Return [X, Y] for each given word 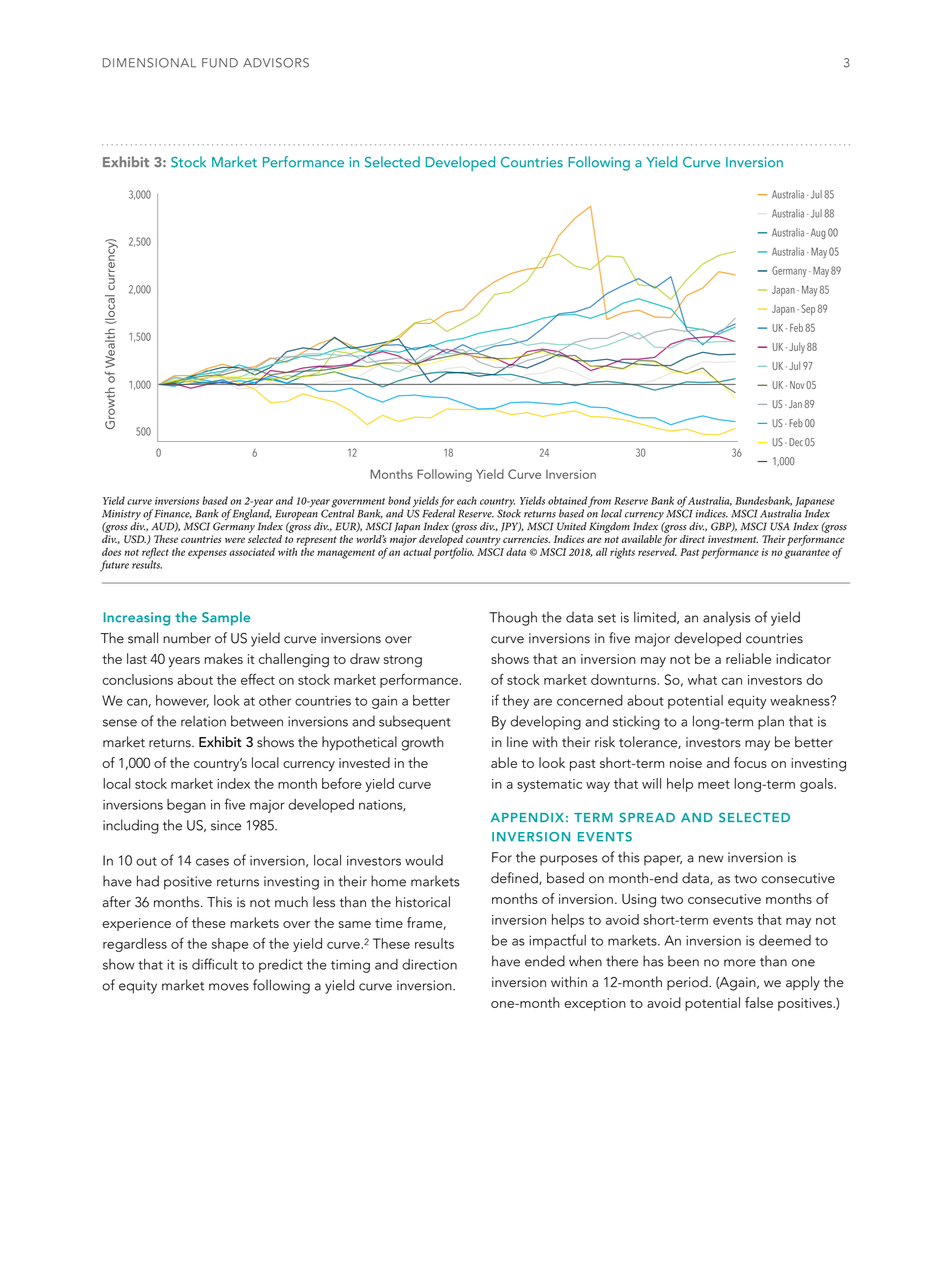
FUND [220, 63]
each [467, 500]
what [702, 679]
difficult [215, 964]
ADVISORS [276, 63]
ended [545, 961]
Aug [817, 233]
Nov [797, 385]
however [182, 701]
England [251, 515]
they [515, 702]
